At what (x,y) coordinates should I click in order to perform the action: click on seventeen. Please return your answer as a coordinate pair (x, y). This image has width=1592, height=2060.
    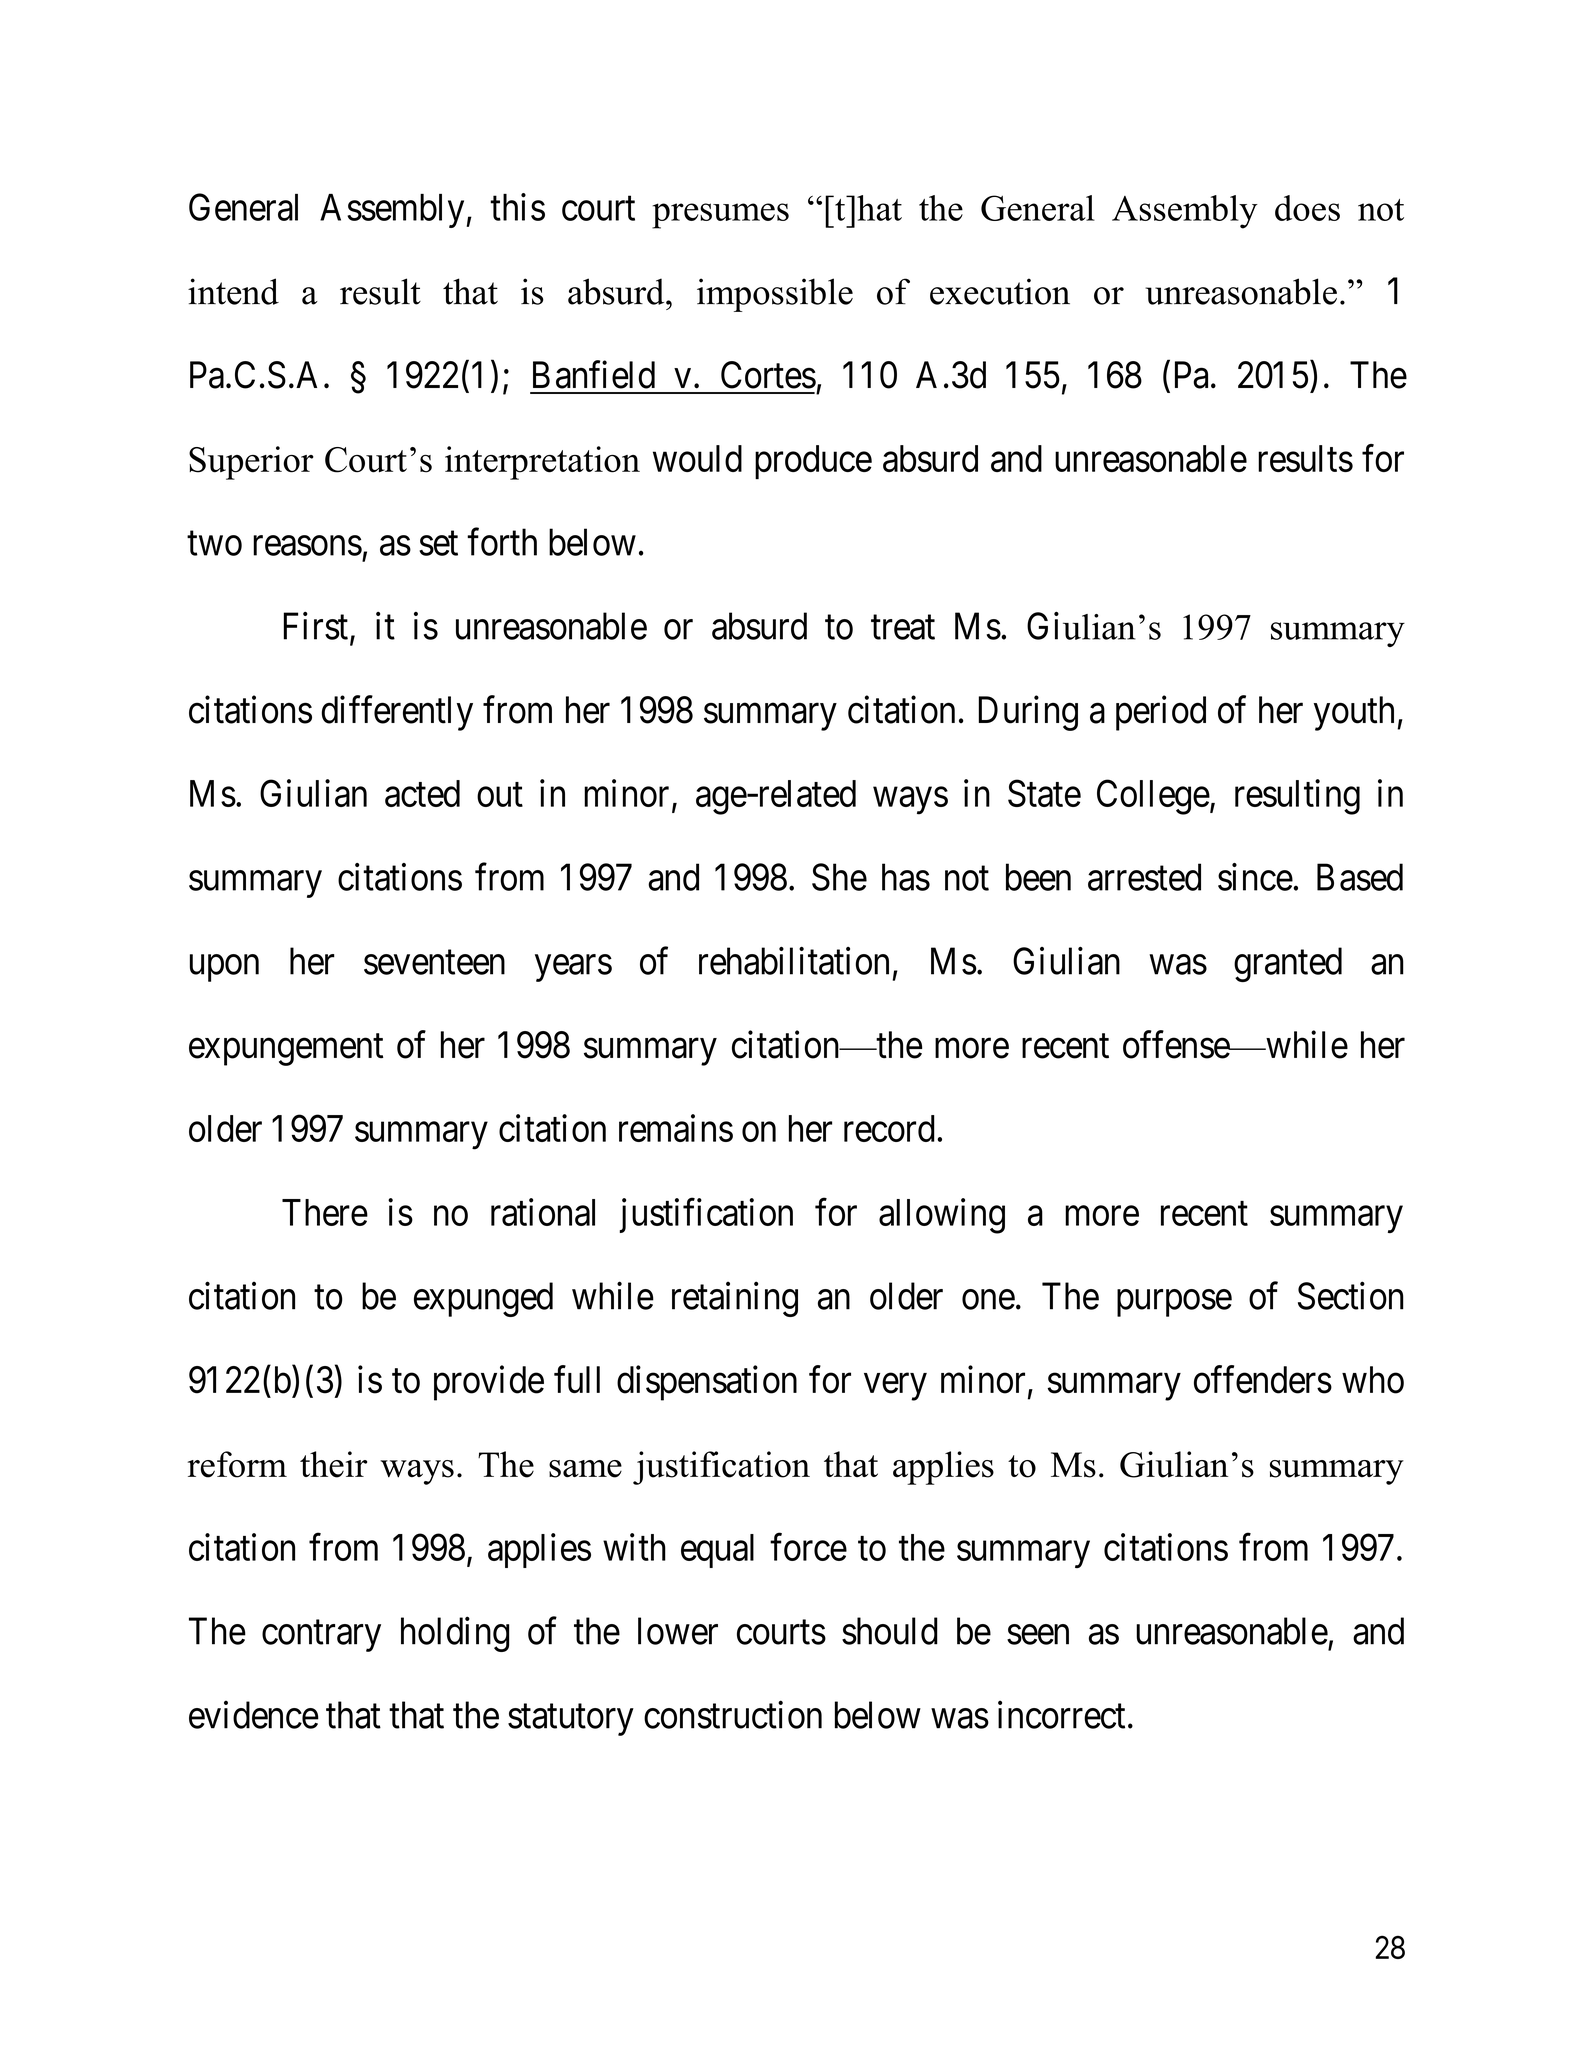
    Looking at the image, I should click on (434, 963).
